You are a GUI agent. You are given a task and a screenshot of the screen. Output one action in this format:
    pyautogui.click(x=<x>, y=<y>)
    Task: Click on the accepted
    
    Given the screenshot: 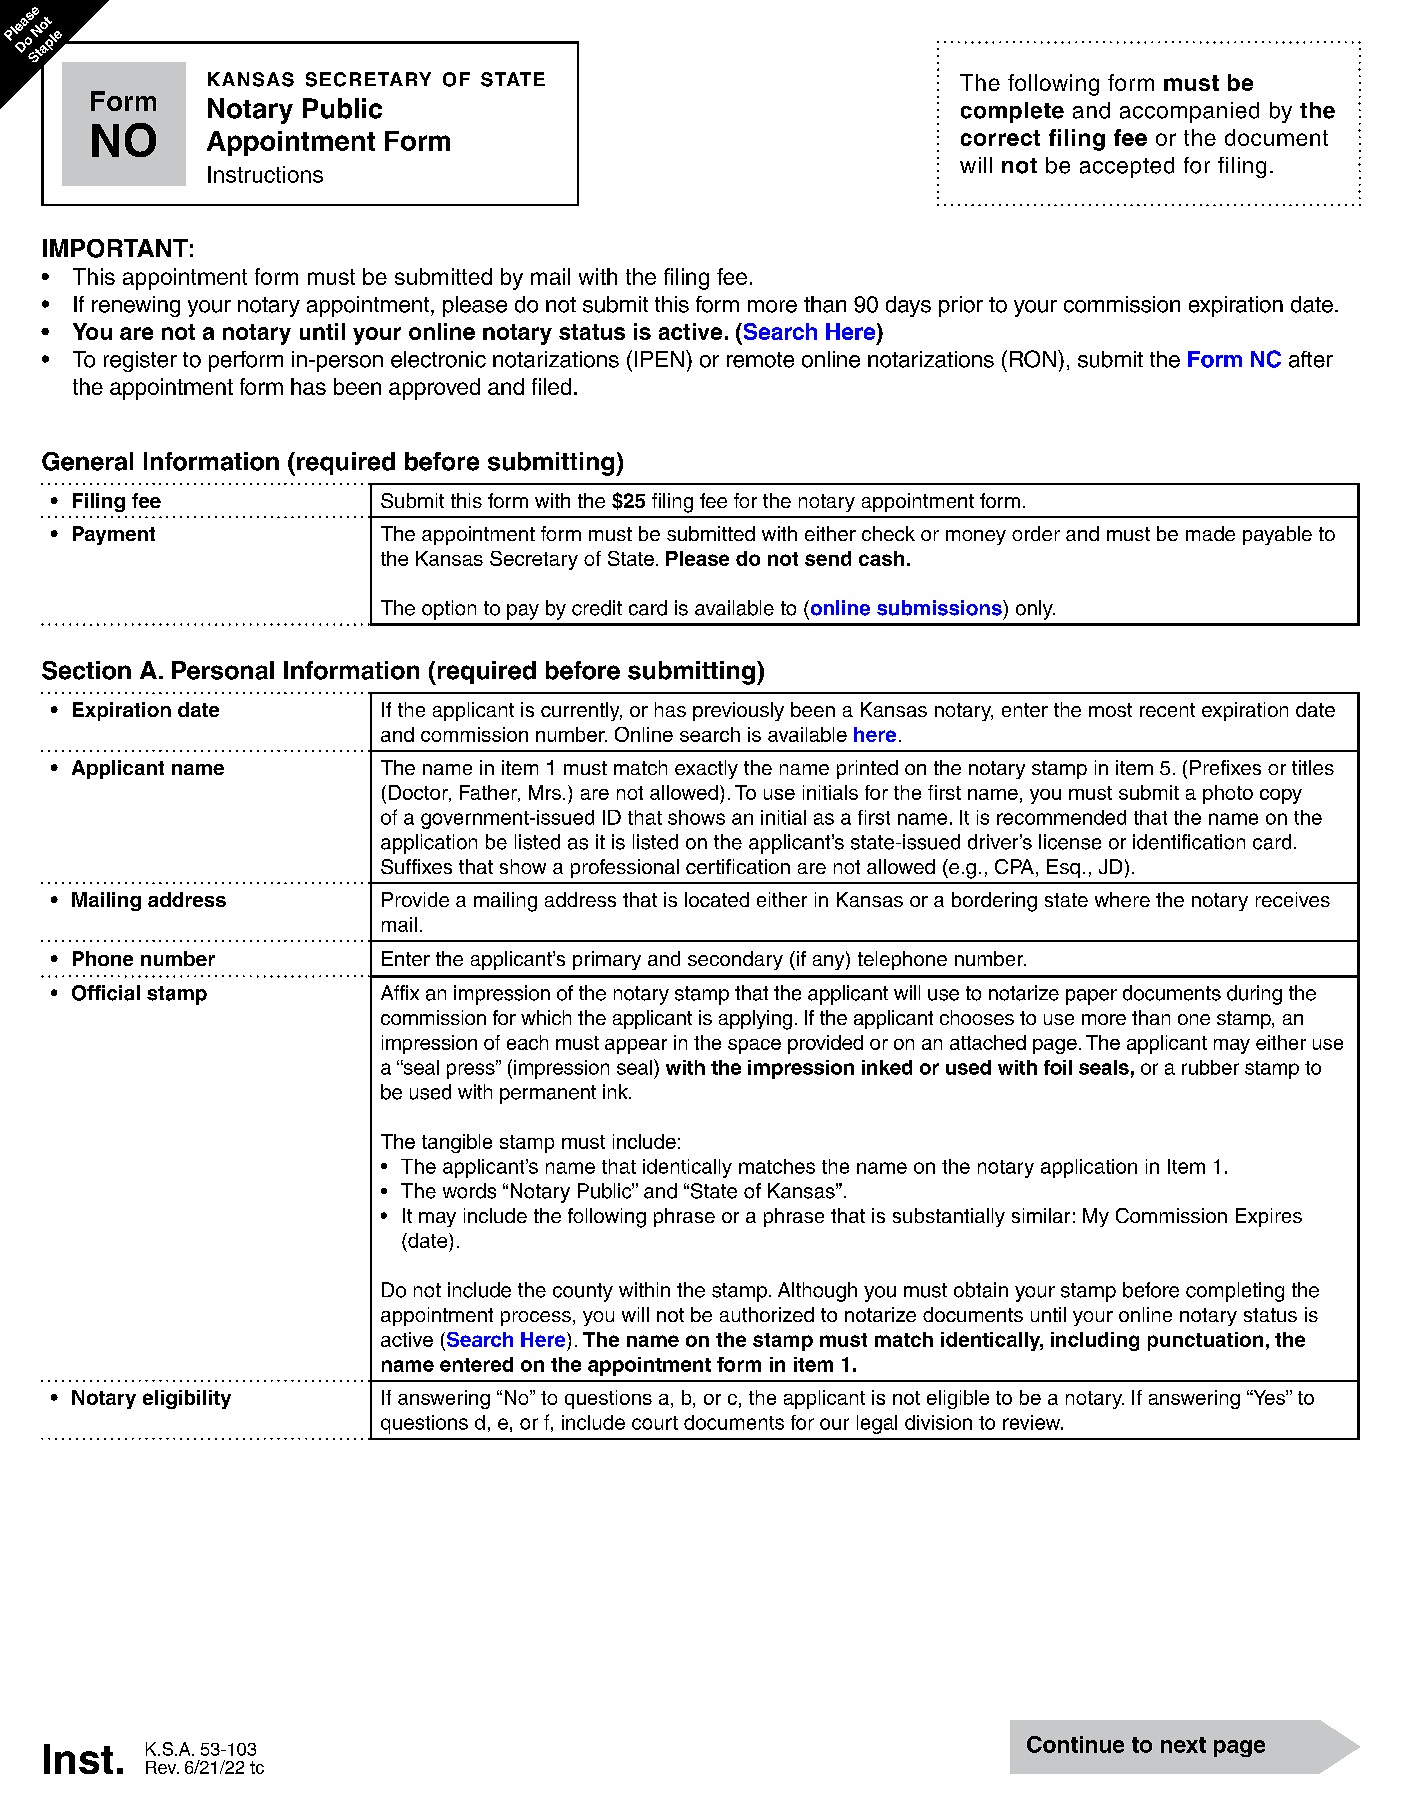 What is the action you would take?
    pyautogui.click(x=1127, y=167)
